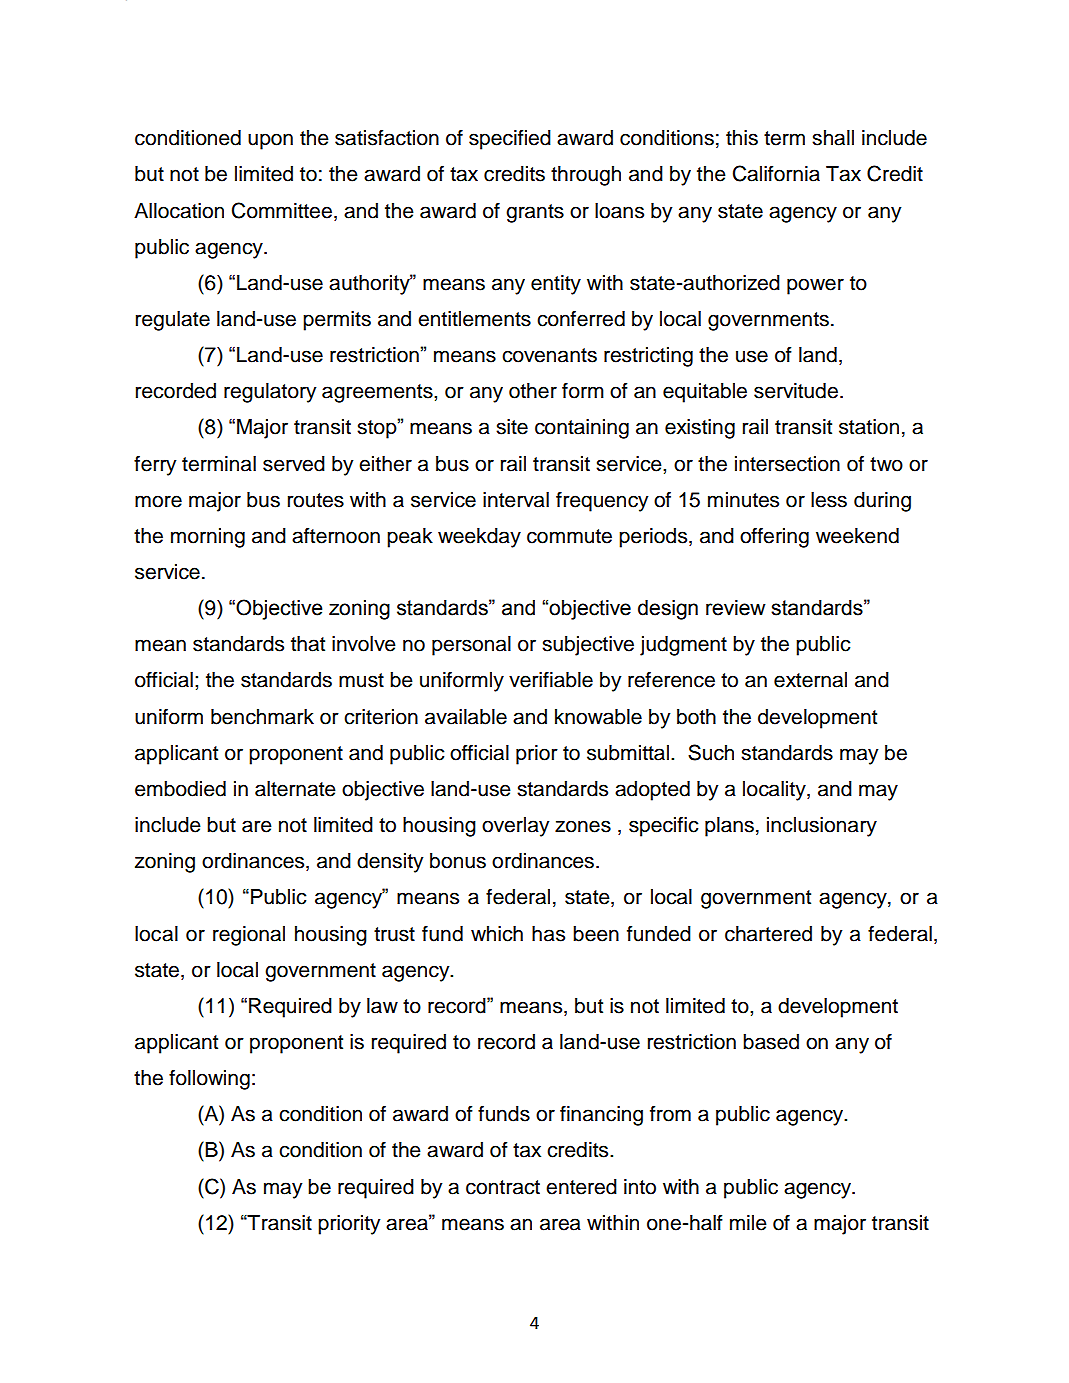 The image size is (1069, 1383). I want to click on specified, so click(510, 139).
